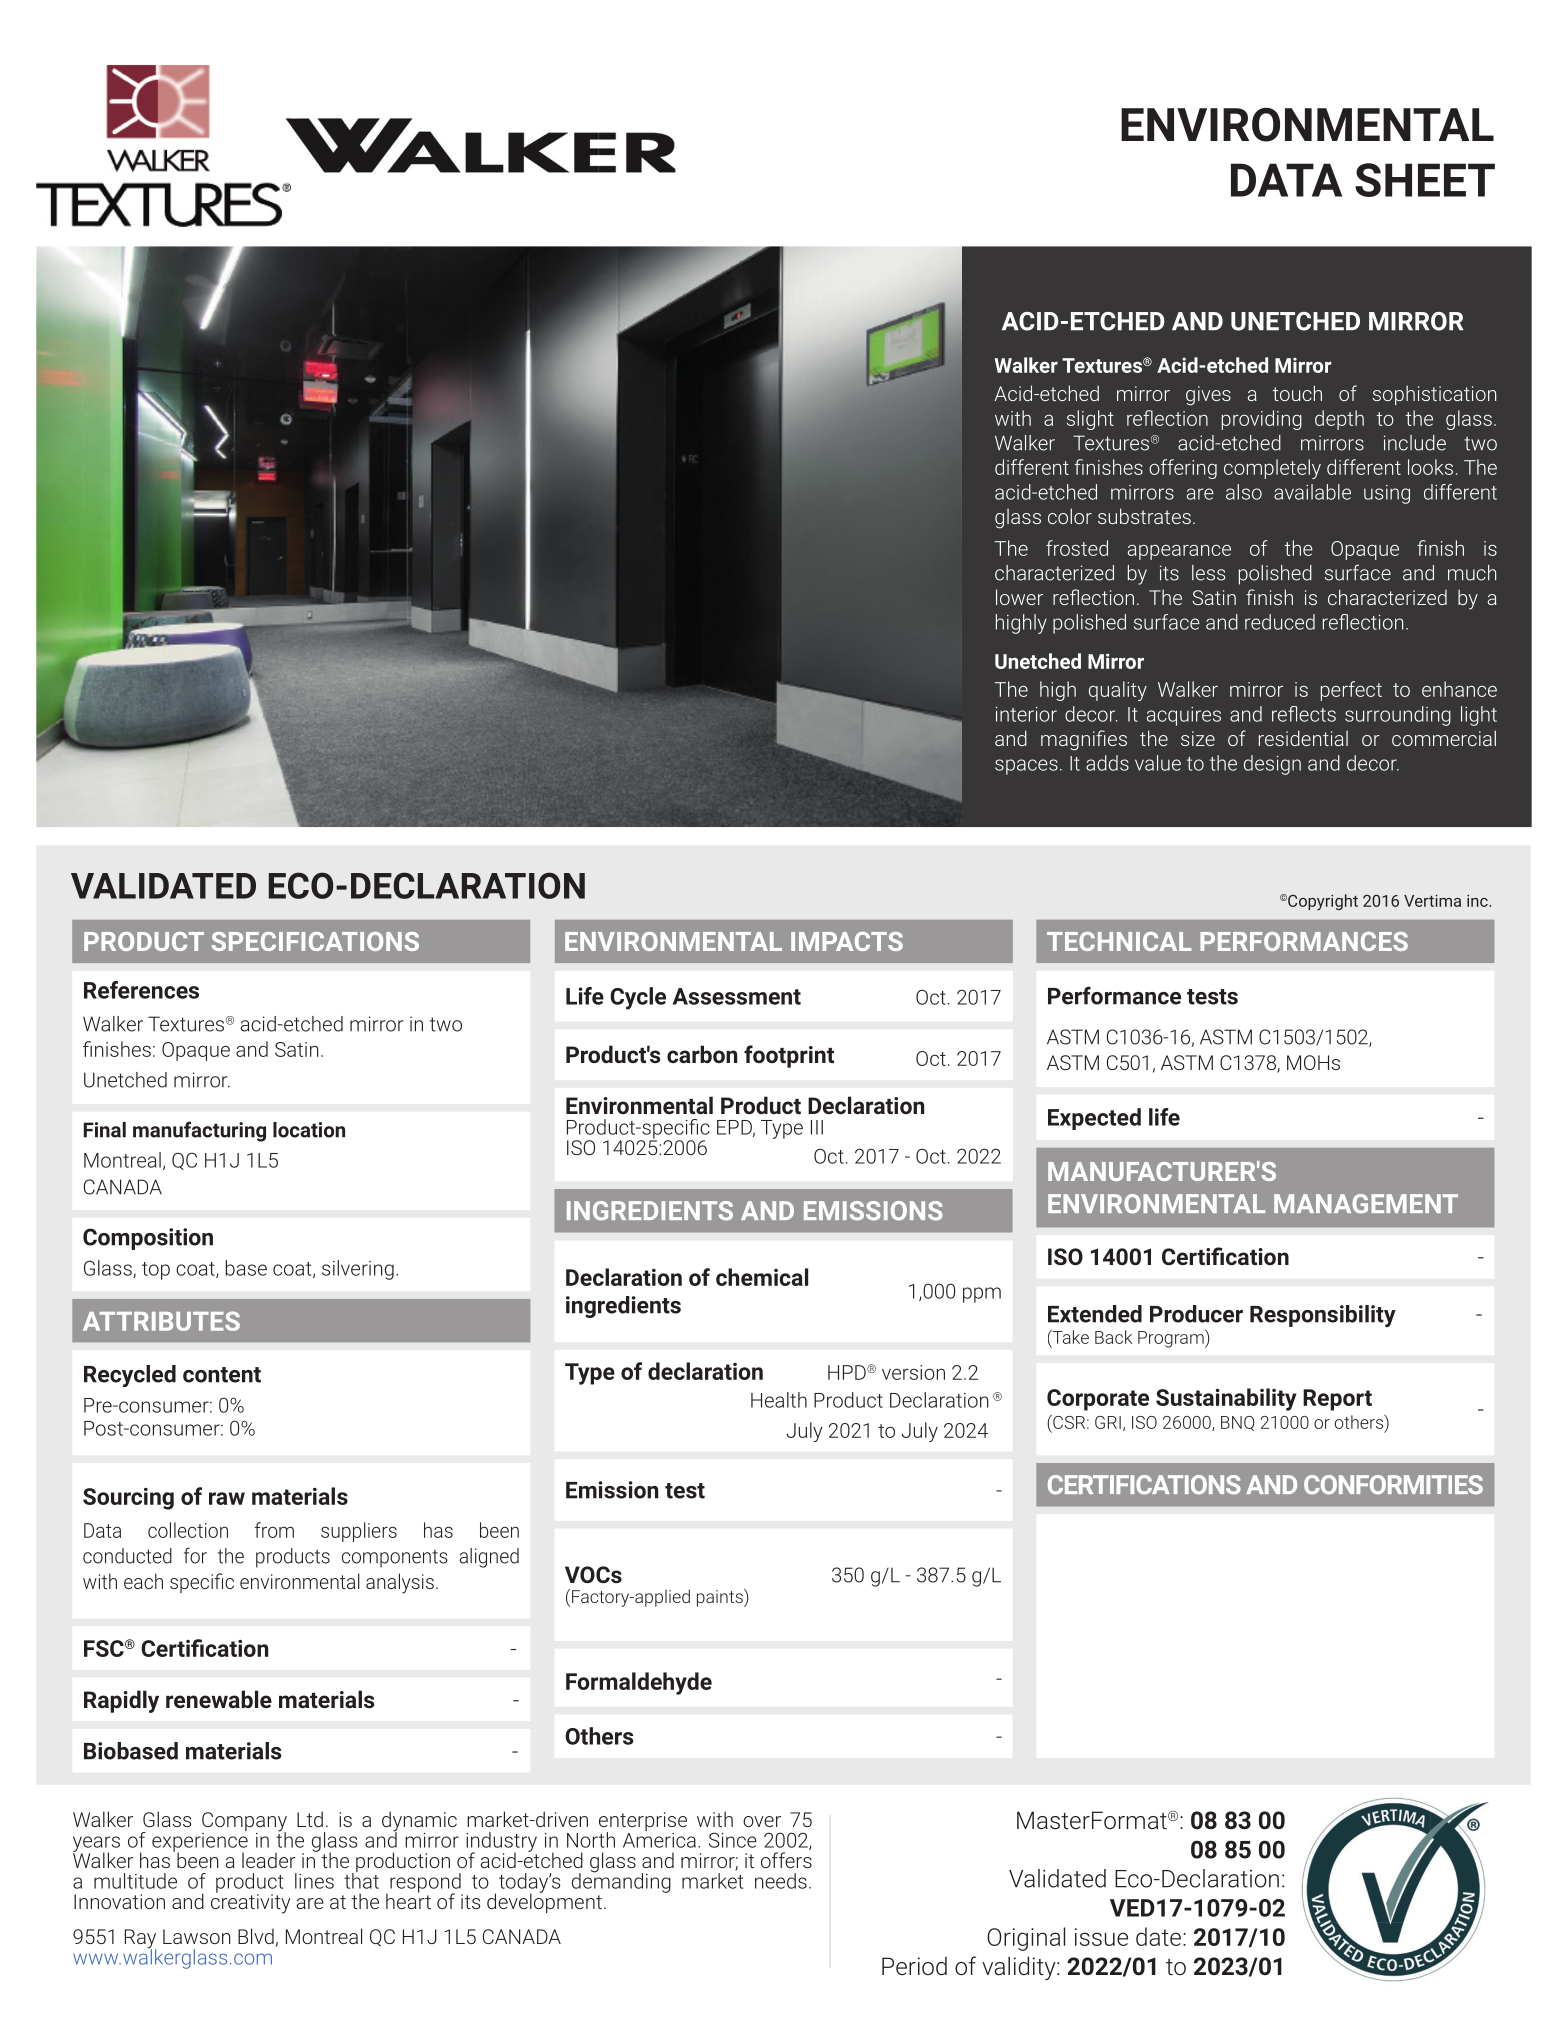 The width and height of the image is (1567, 2028). Describe the element at coordinates (781, 1881) in the image. I see `needs` at that location.
